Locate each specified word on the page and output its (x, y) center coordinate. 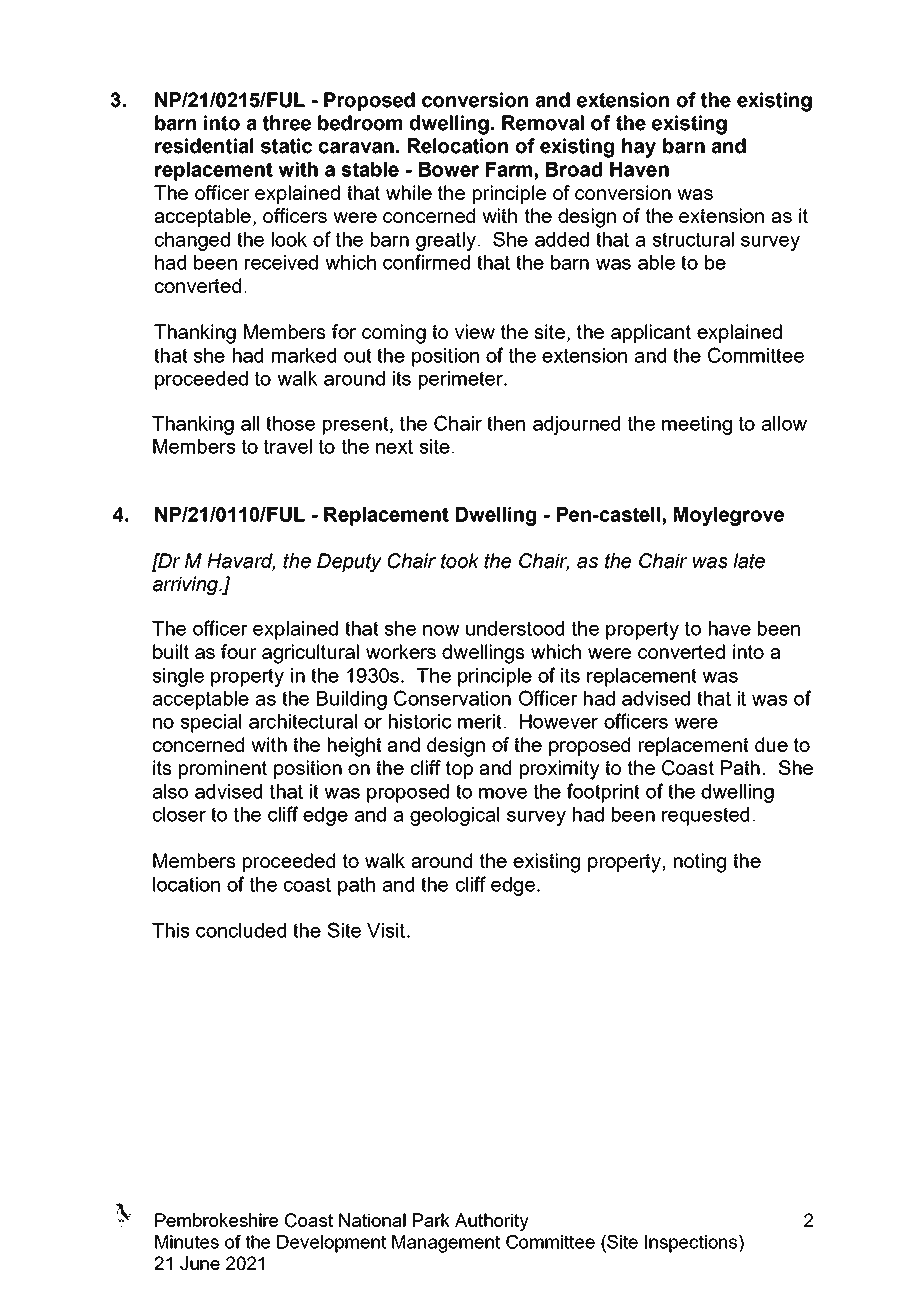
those (290, 423)
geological (454, 816)
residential (204, 146)
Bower (449, 169)
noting (700, 863)
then (506, 423)
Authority (492, 1222)
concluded (241, 930)
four (239, 651)
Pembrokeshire (216, 1220)
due (771, 744)
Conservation (452, 698)
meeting (697, 425)
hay (639, 148)
